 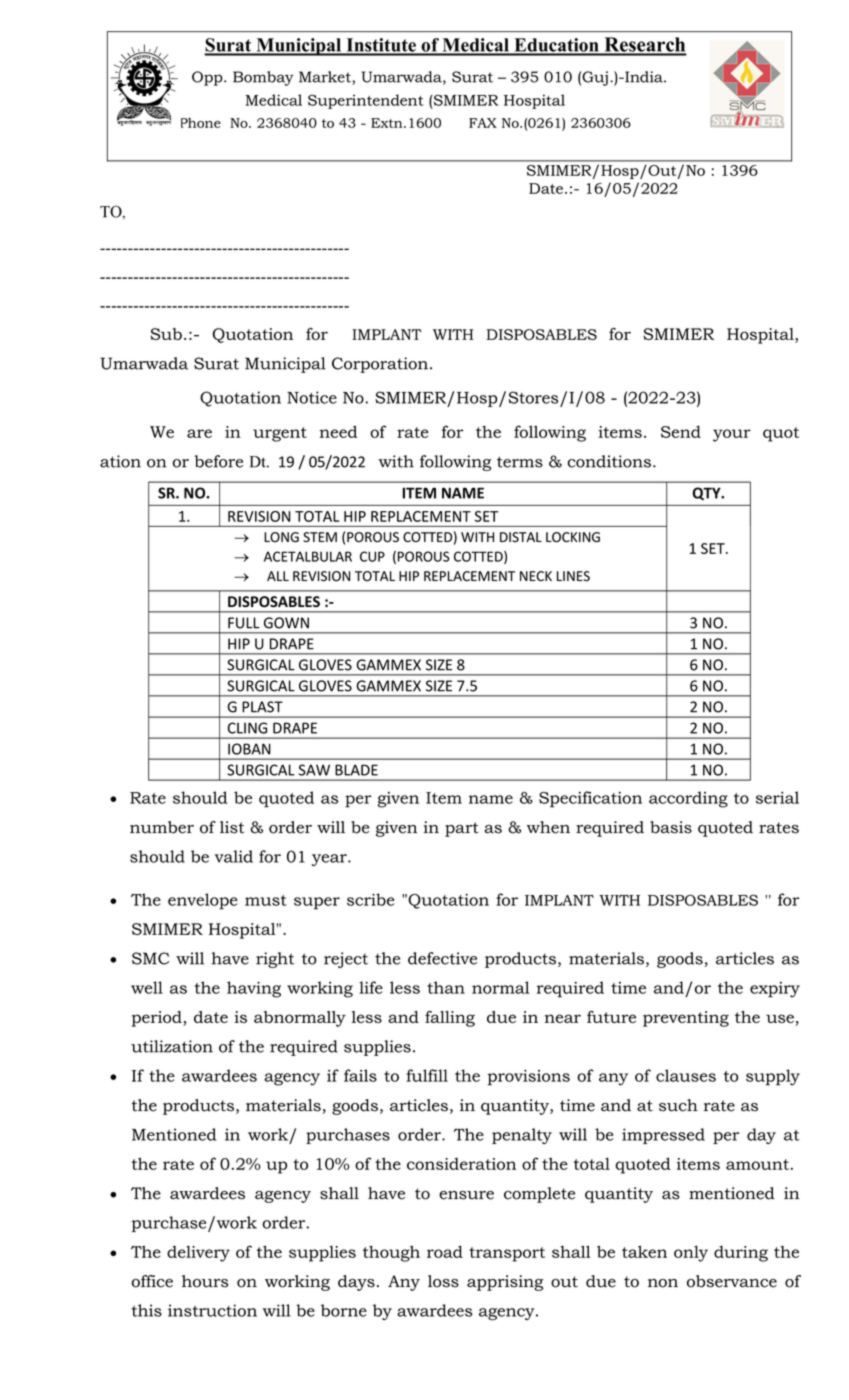 I want to click on terms, so click(x=520, y=462).
